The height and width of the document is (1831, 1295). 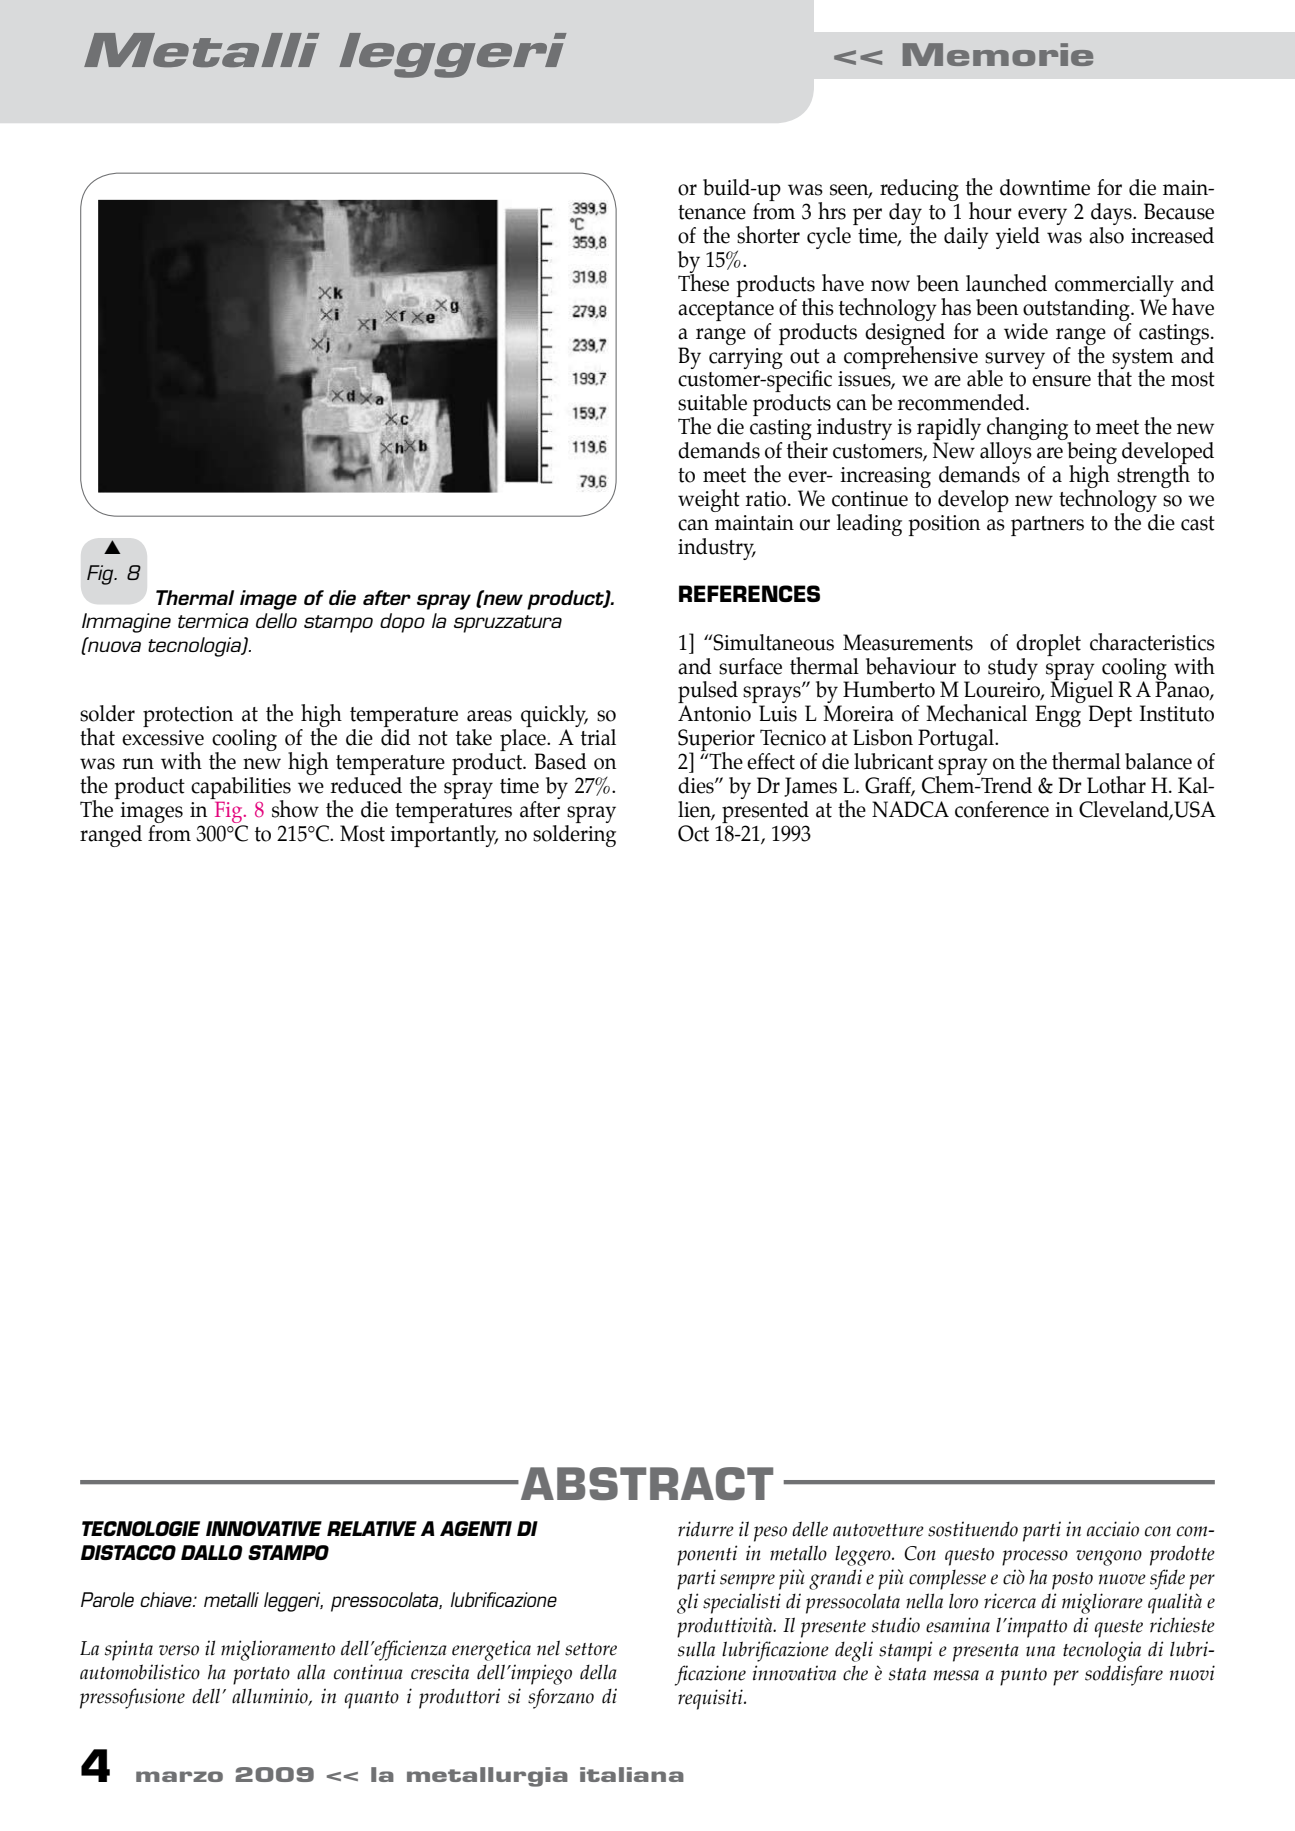 I want to click on verso, so click(x=179, y=1650).
